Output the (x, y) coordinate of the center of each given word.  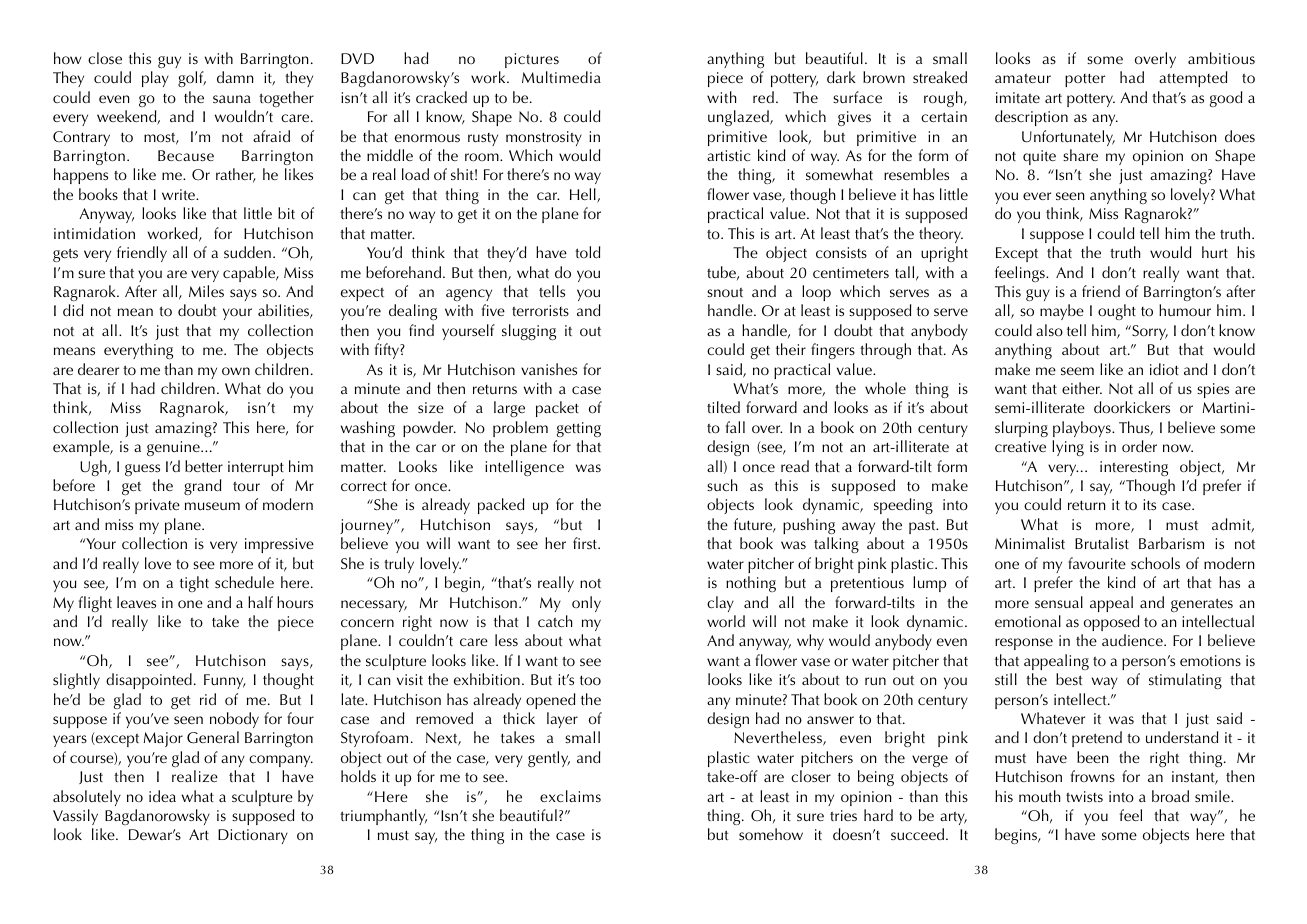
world (726, 621)
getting (579, 429)
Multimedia (561, 77)
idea (162, 796)
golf (192, 79)
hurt (1215, 252)
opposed (1111, 623)
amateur (1023, 78)
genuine (174, 448)
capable (250, 274)
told (587, 252)
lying (1068, 448)
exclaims (570, 796)
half (260, 602)
